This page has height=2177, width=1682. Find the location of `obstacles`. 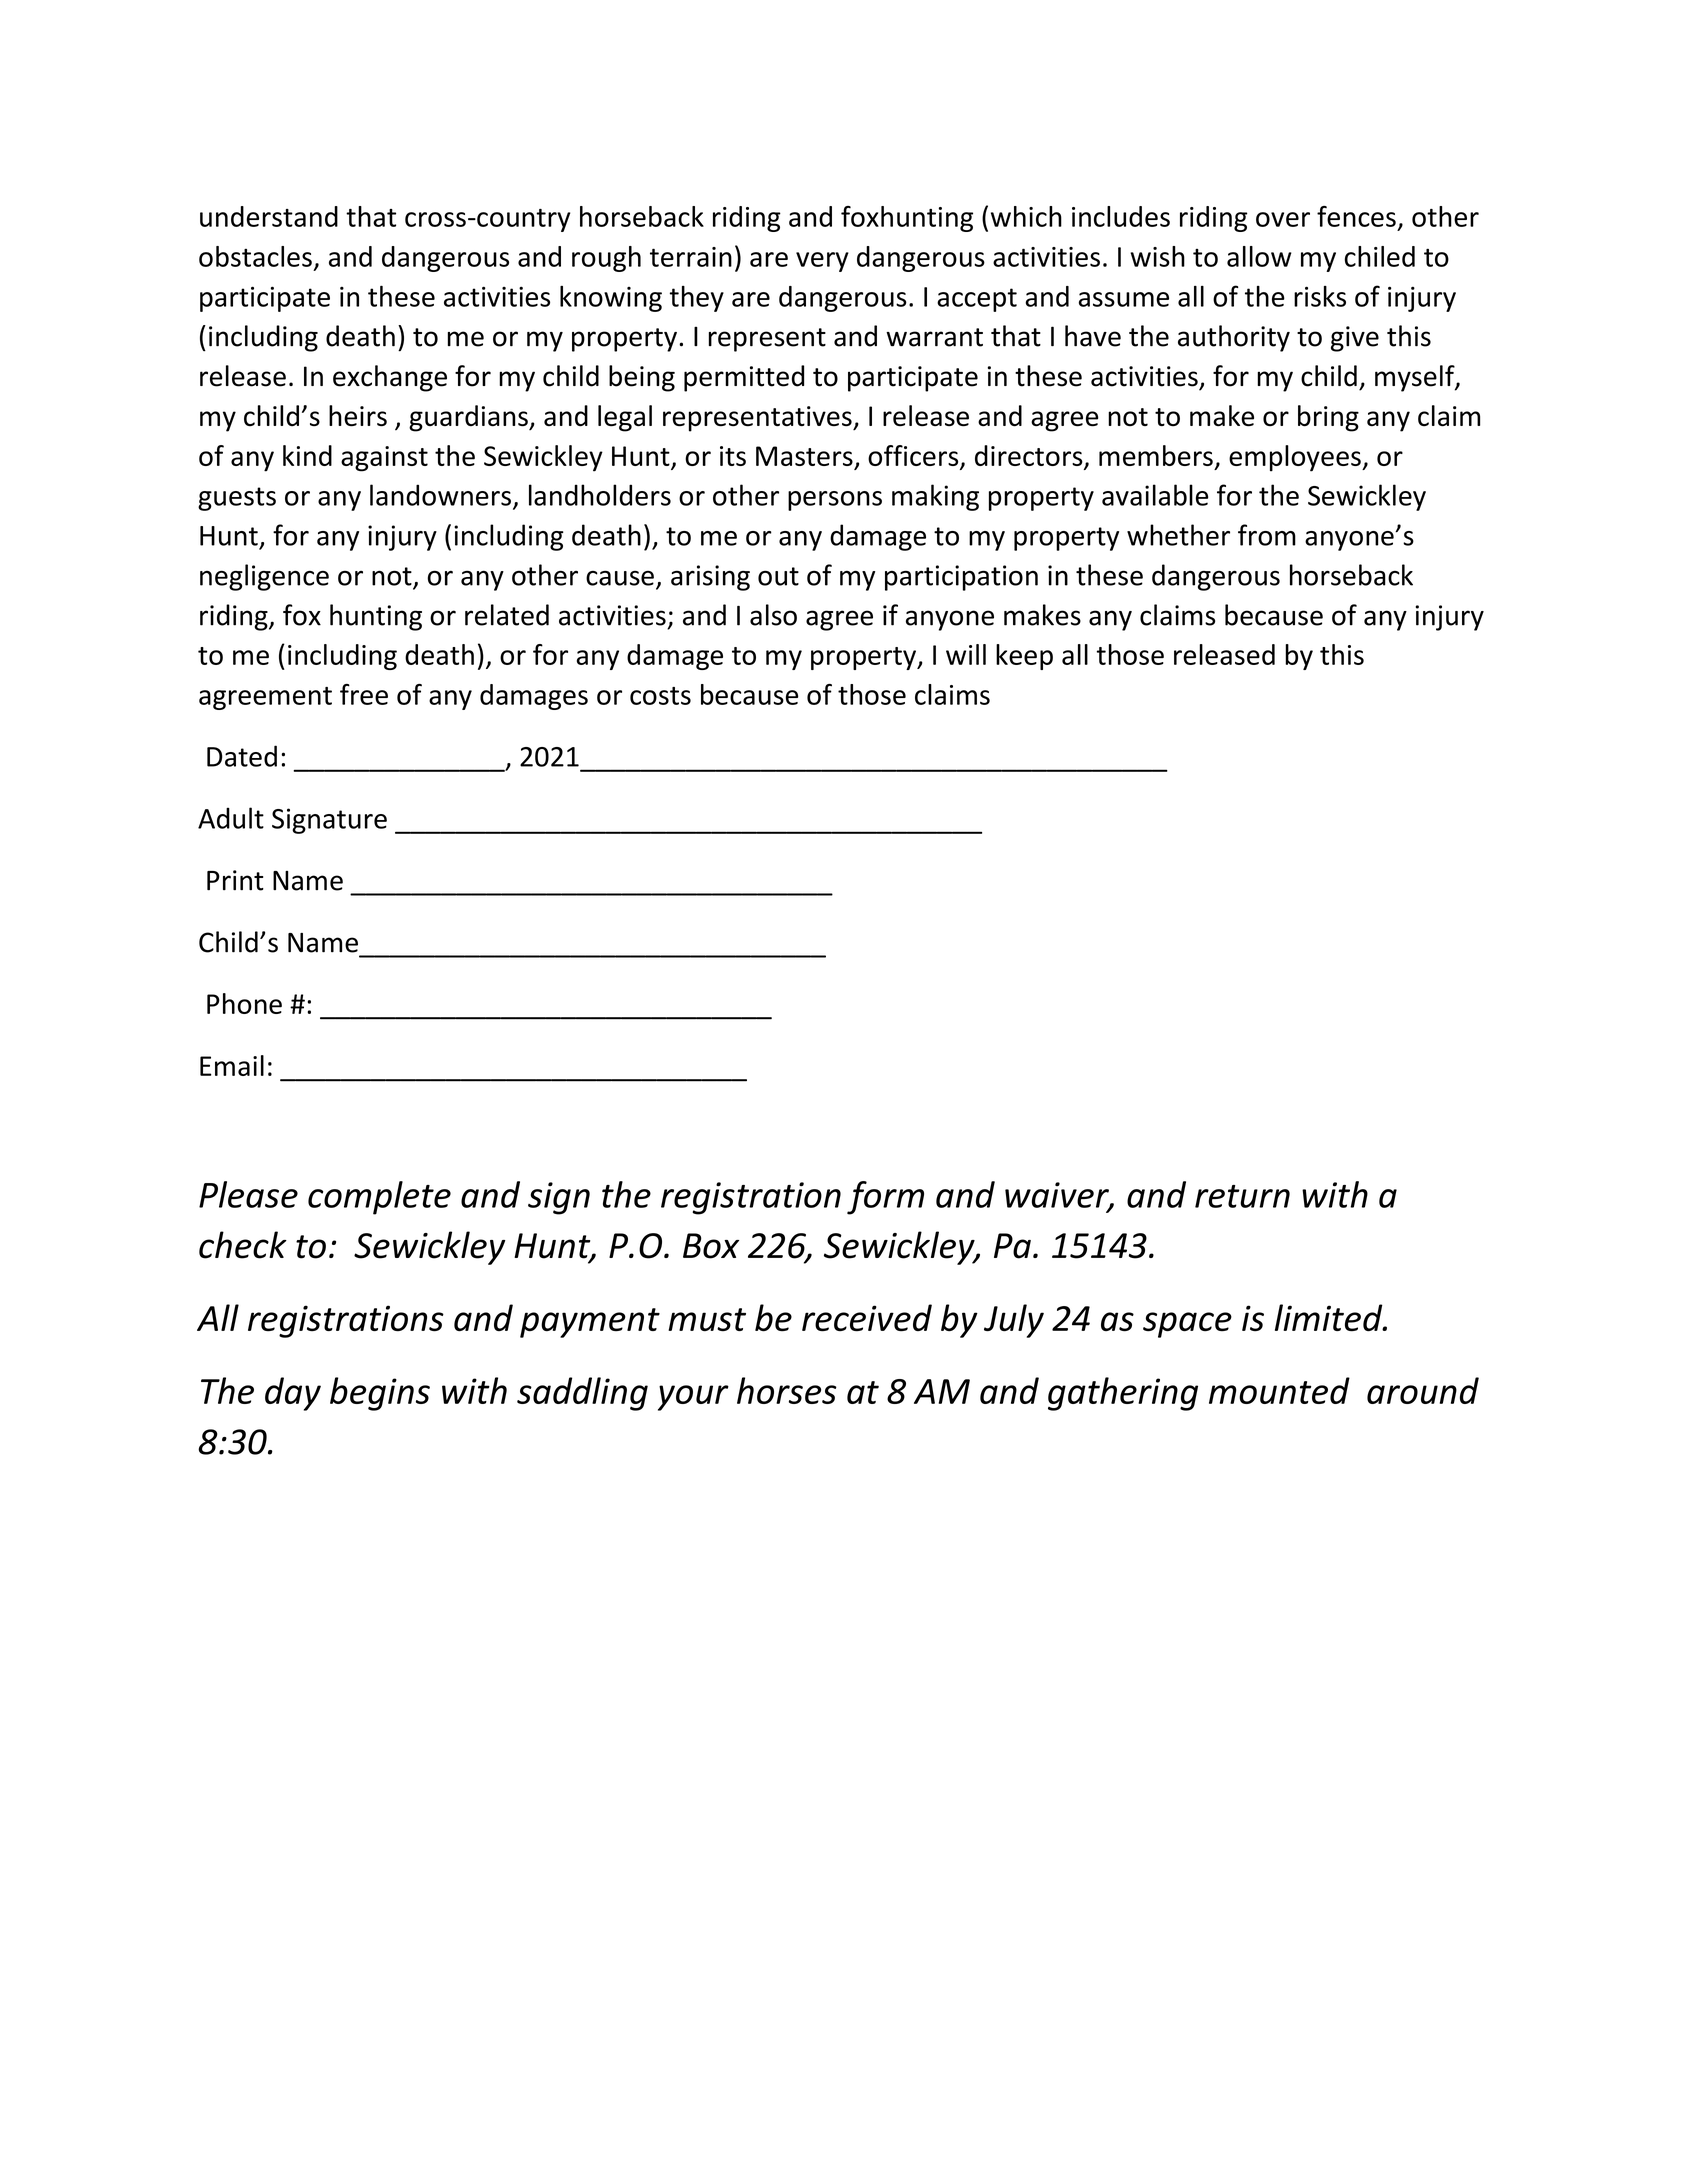

obstacles is located at coordinates (255, 256).
